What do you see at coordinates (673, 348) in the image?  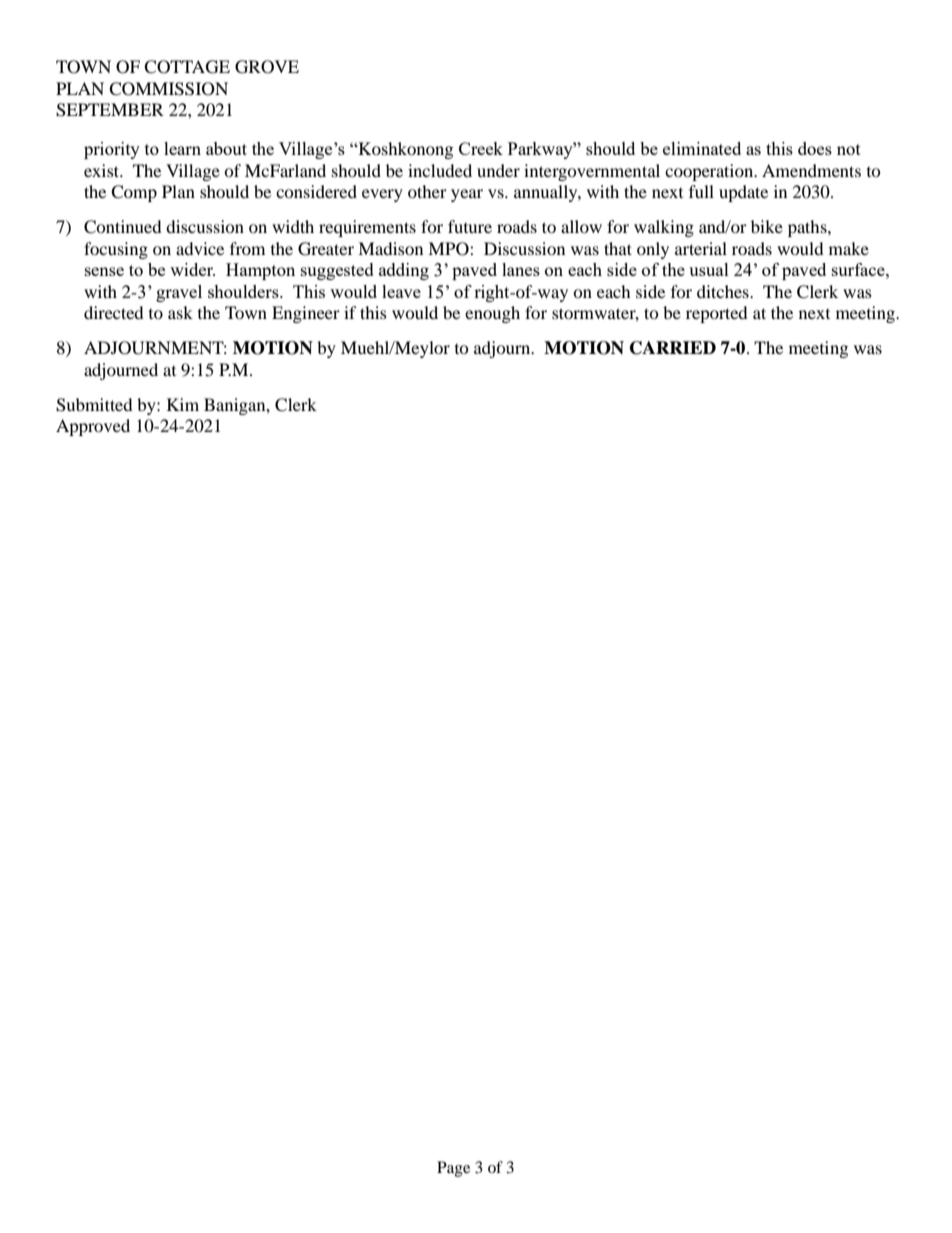 I see `CARRIED` at bounding box center [673, 348].
